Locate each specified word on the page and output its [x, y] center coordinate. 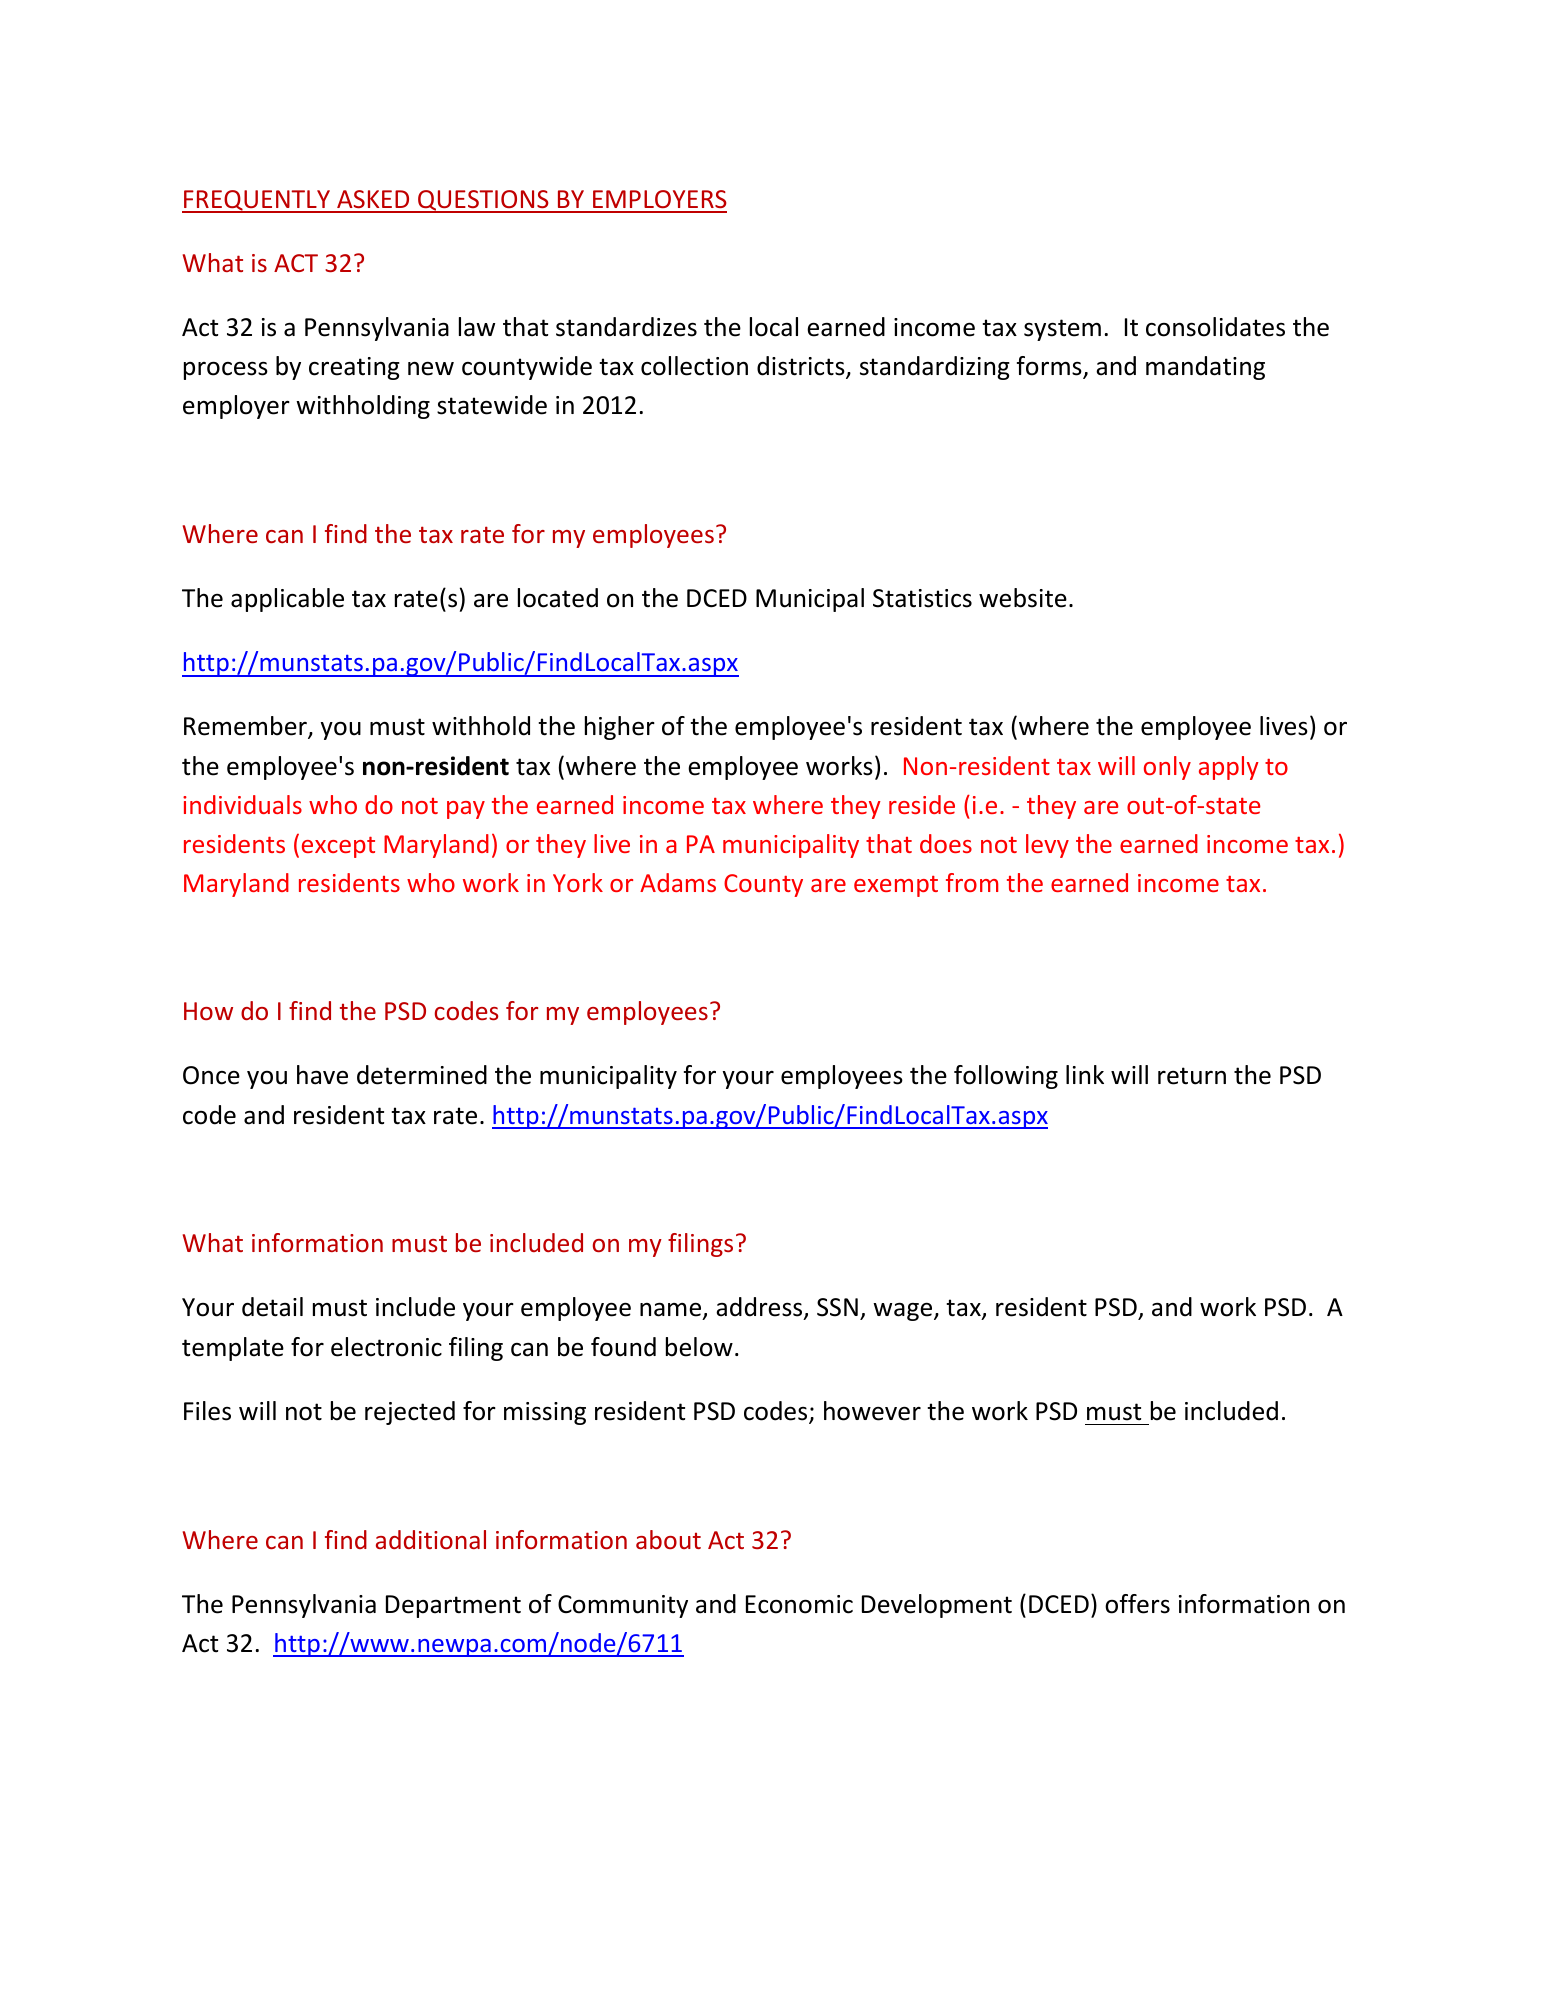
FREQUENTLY [257, 201]
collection [694, 366]
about [668, 1539]
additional [431, 1539]
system [1062, 330]
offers [1137, 1604]
